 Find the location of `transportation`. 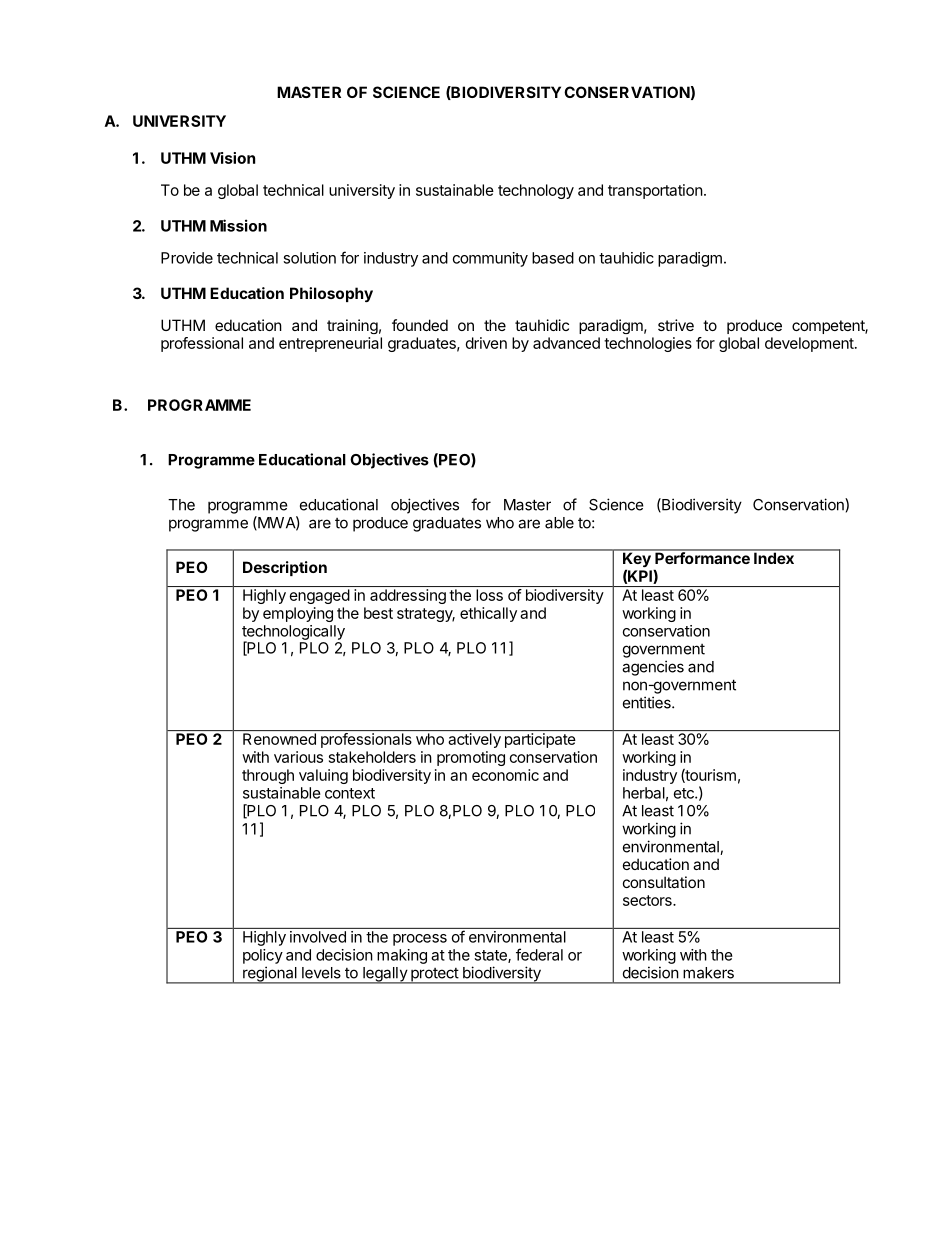

transportation is located at coordinates (655, 191).
